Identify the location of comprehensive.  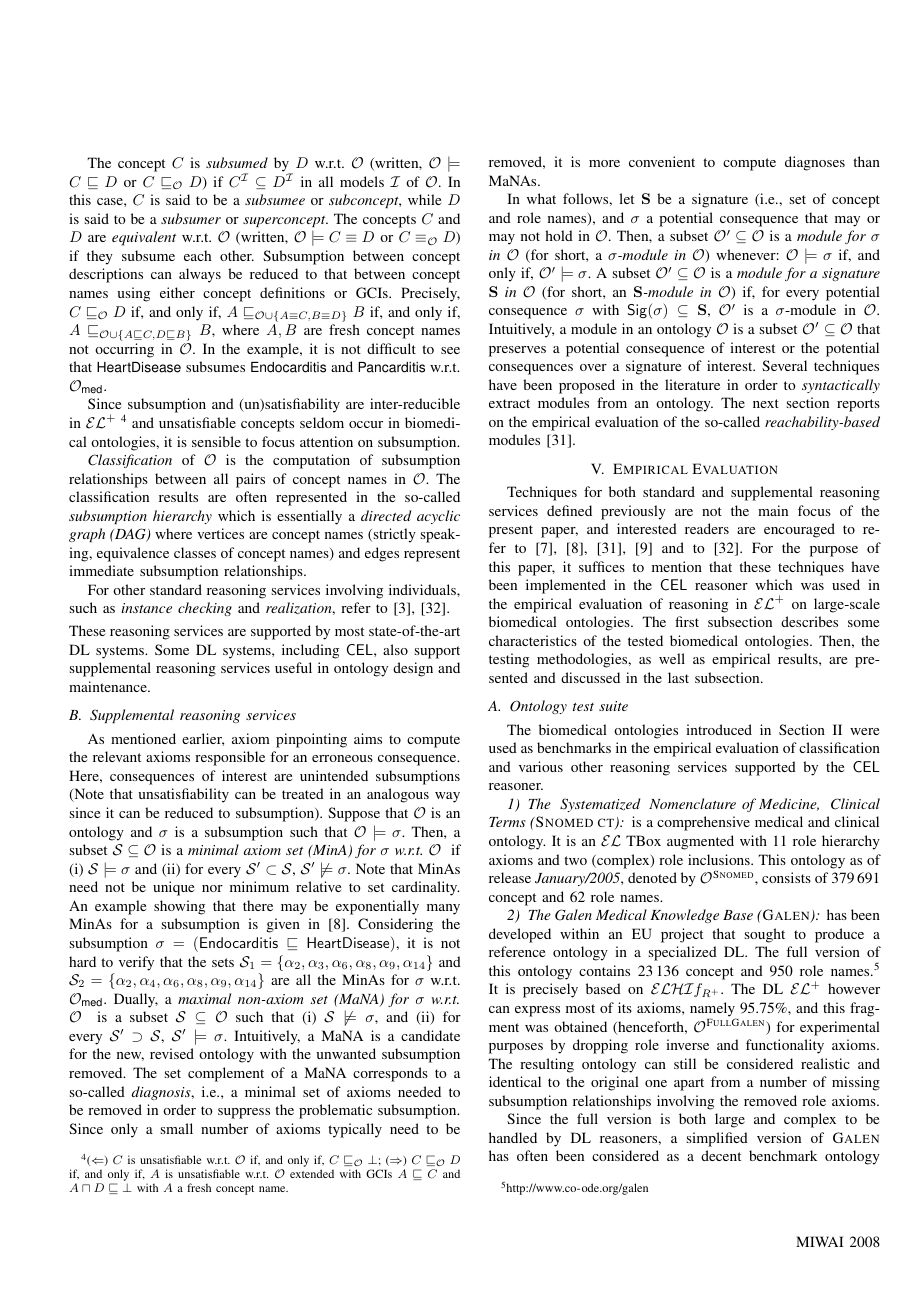
(703, 823).
